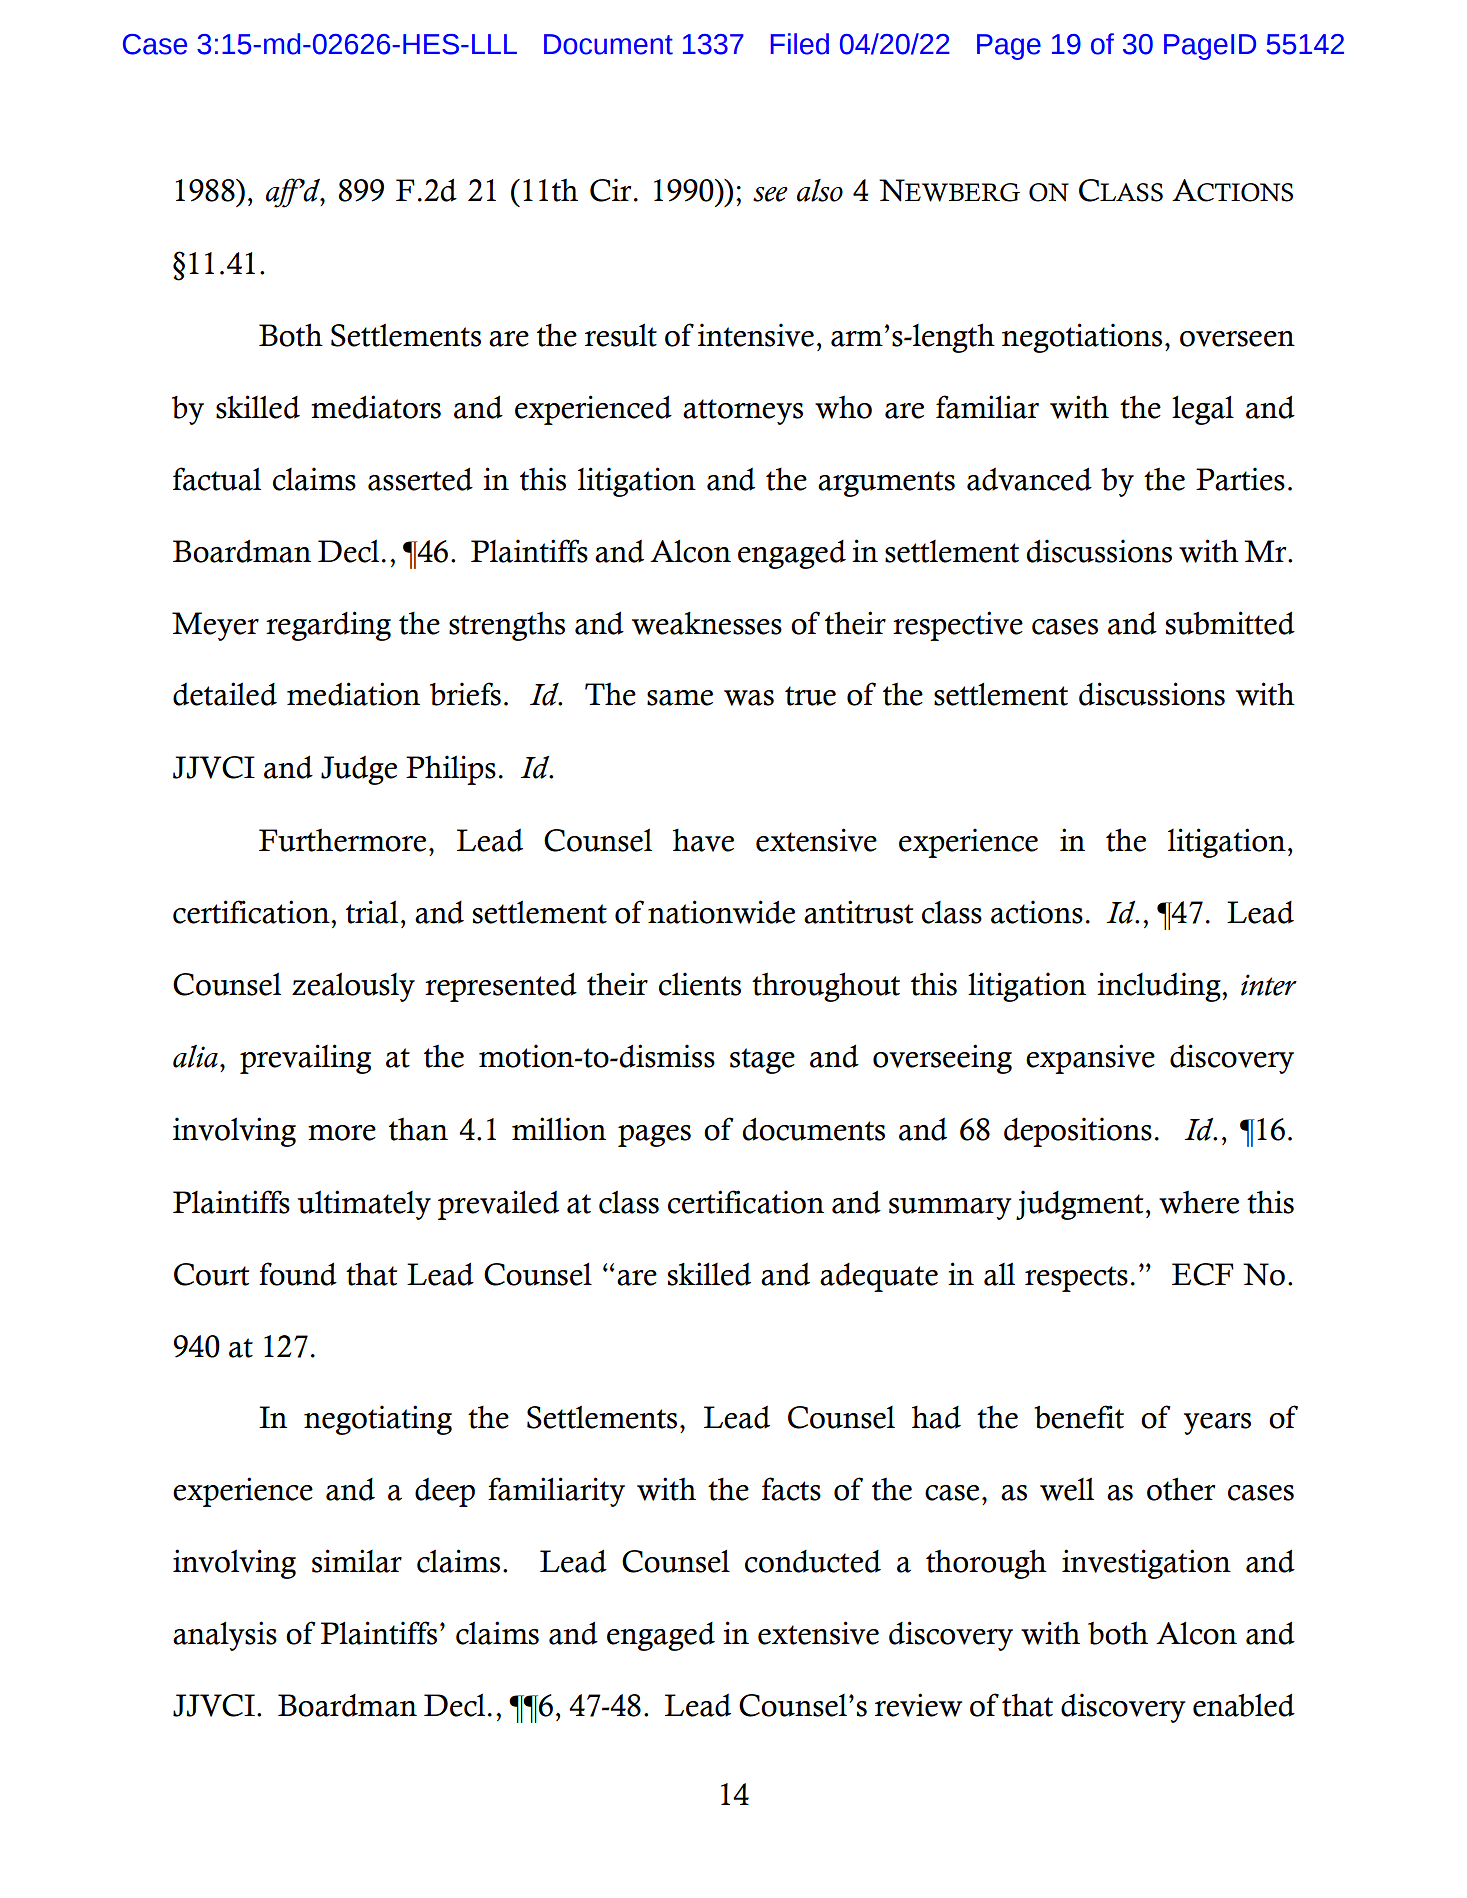  I want to click on Filed, so click(800, 44).
